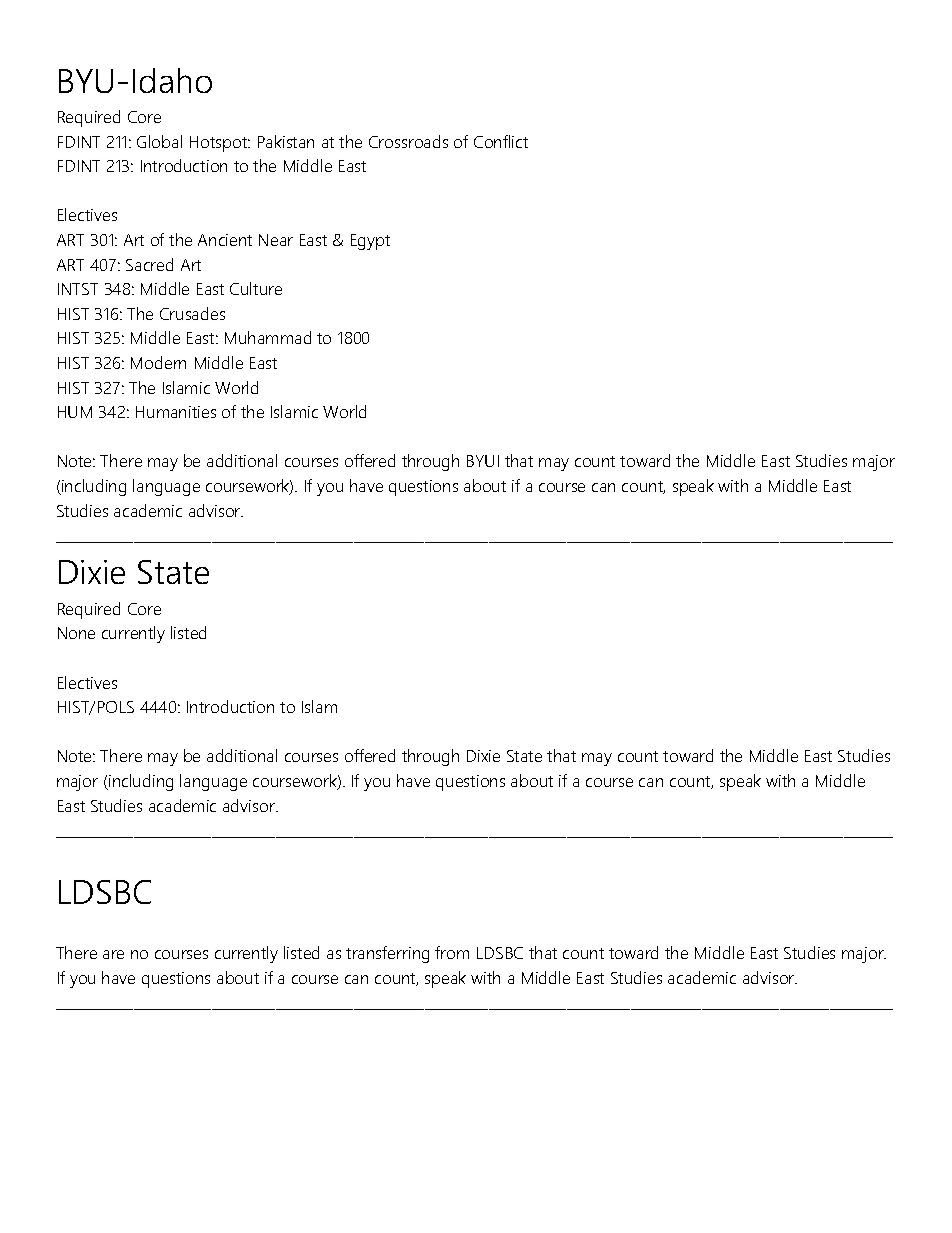  Describe the element at coordinates (387, 954) in the screenshot. I see `transferring` at that location.
